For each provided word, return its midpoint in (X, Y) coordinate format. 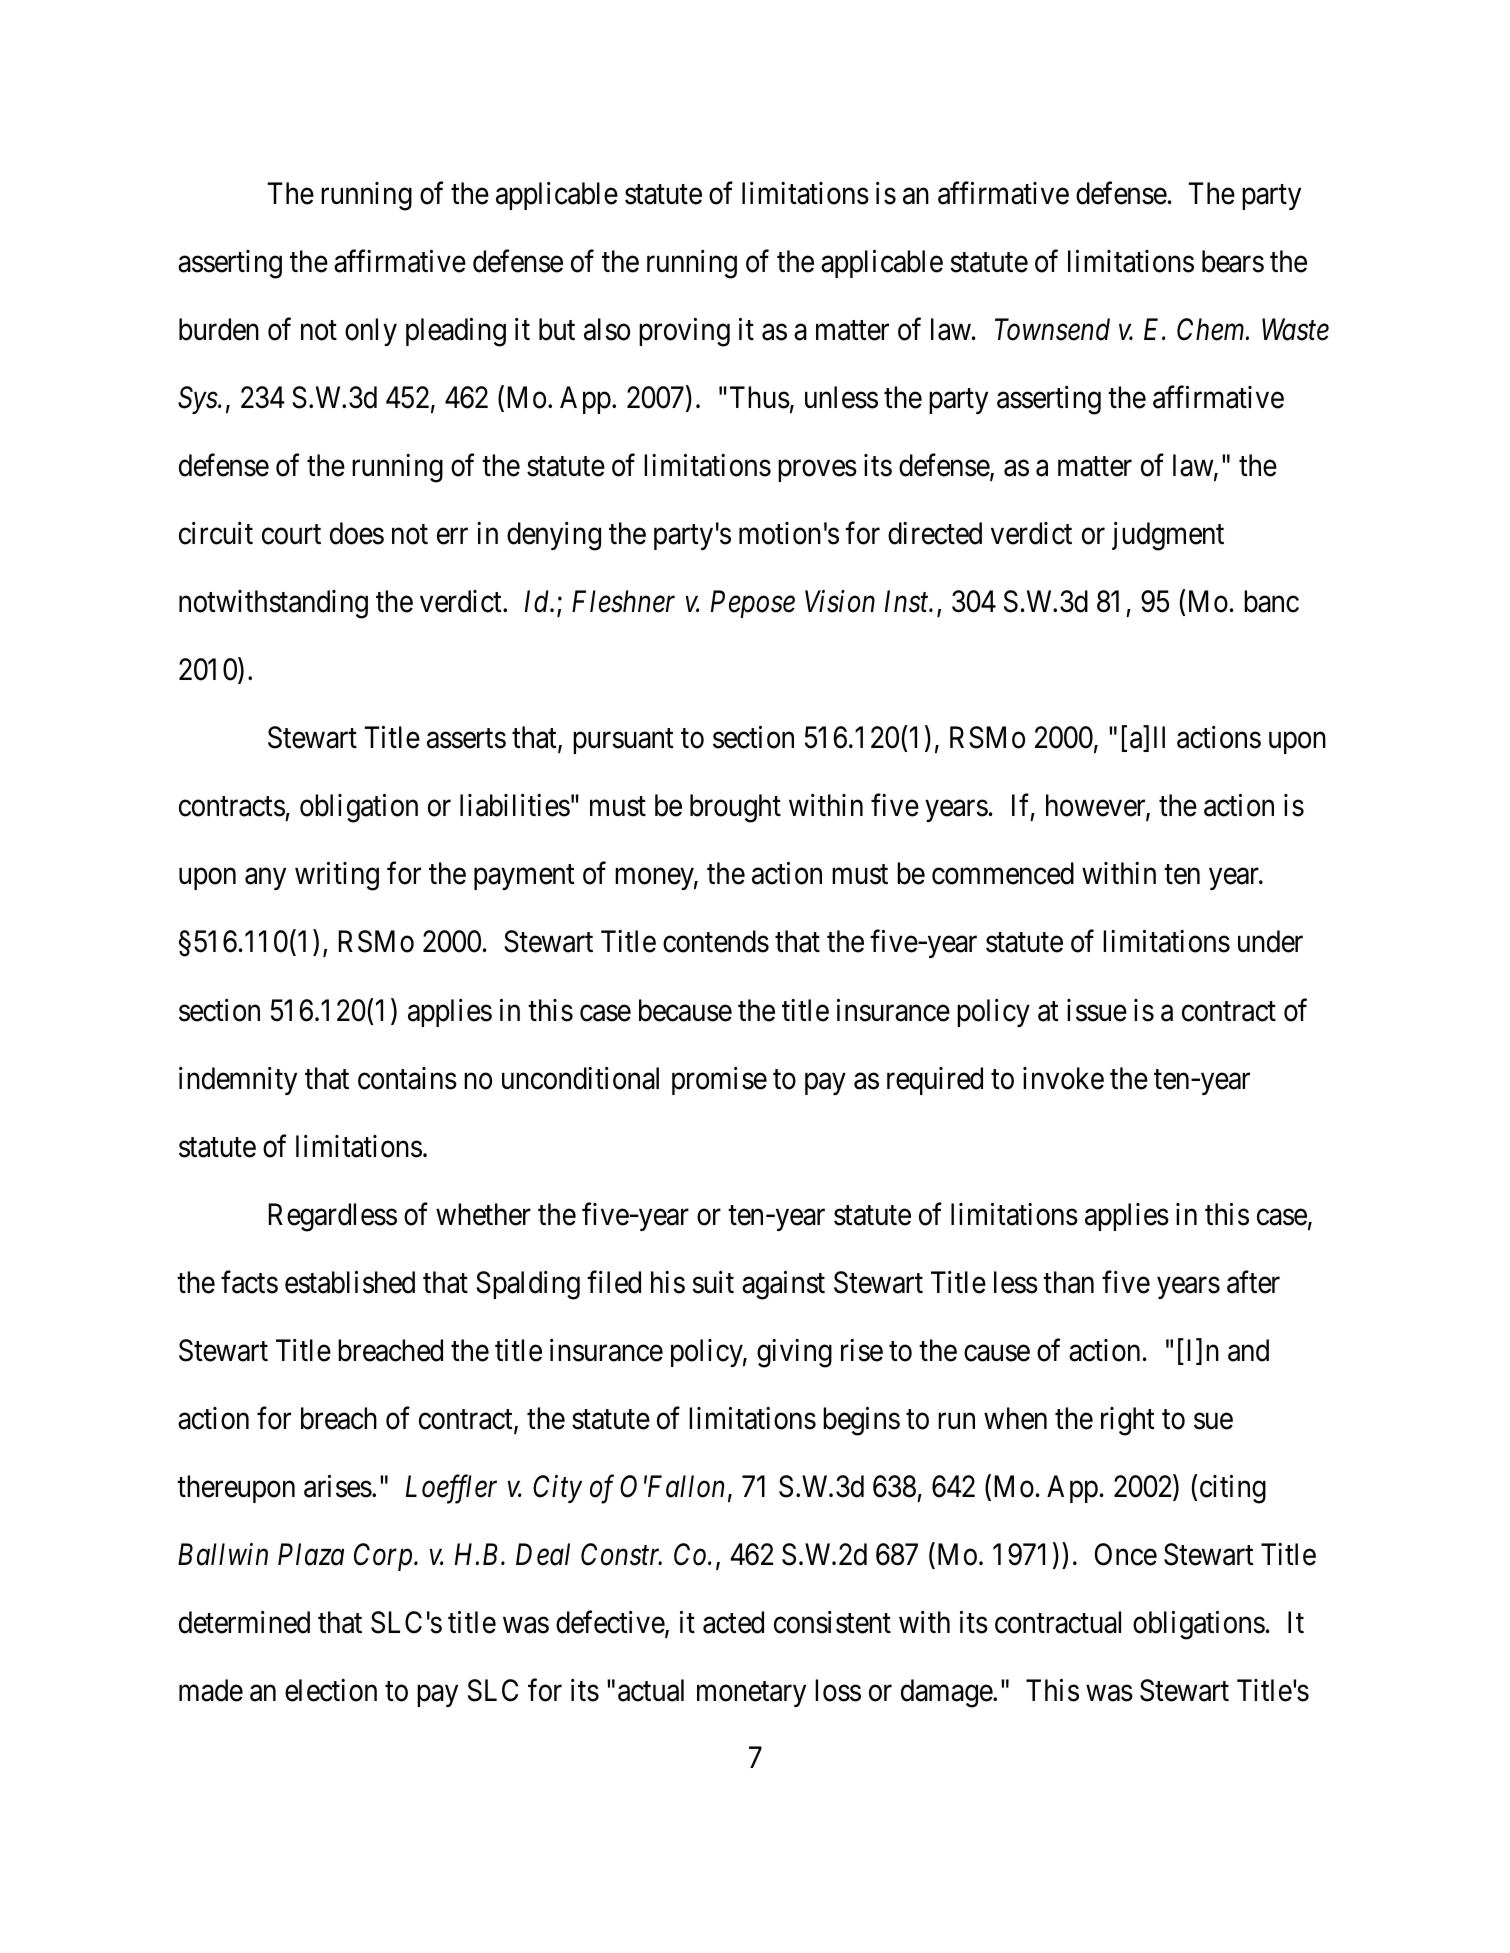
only (371, 332)
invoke (1063, 1078)
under (1270, 941)
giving (794, 1353)
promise (719, 1081)
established (350, 1282)
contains (407, 1078)
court (291, 535)
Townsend (1052, 329)
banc (1271, 601)
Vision (840, 602)
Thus (760, 397)
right (1128, 1421)
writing (337, 876)
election (331, 1690)
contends (716, 941)
